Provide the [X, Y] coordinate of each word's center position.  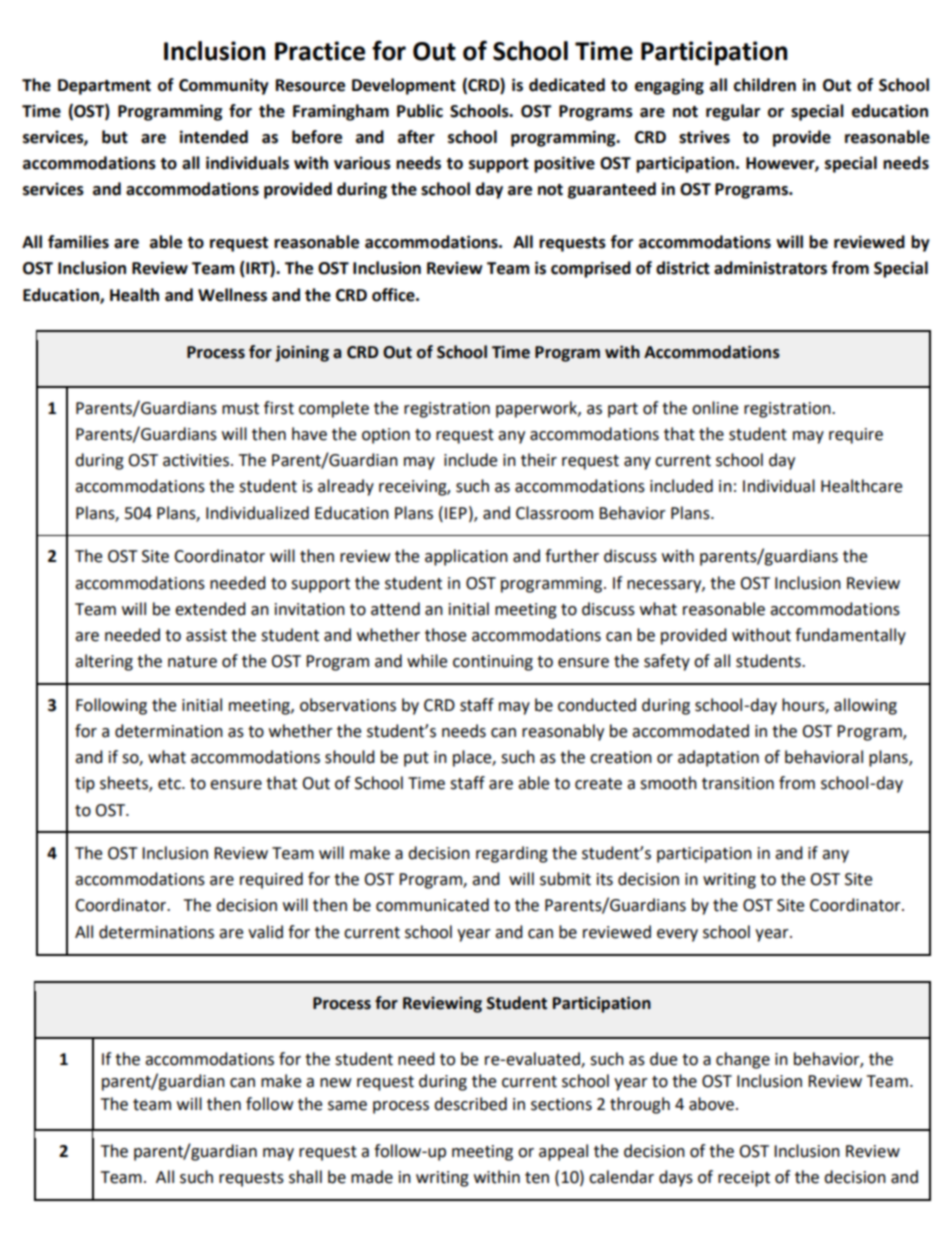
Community [224, 86]
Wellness [232, 295]
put [416, 759]
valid [265, 932]
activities [196, 460]
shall [305, 1177]
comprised [591, 269]
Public [420, 111]
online [715, 408]
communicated [432, 905]
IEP [456, 513]
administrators [770, 268]
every [677, 935]
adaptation [718, 758]
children [765, 85]
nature [192, 662]
